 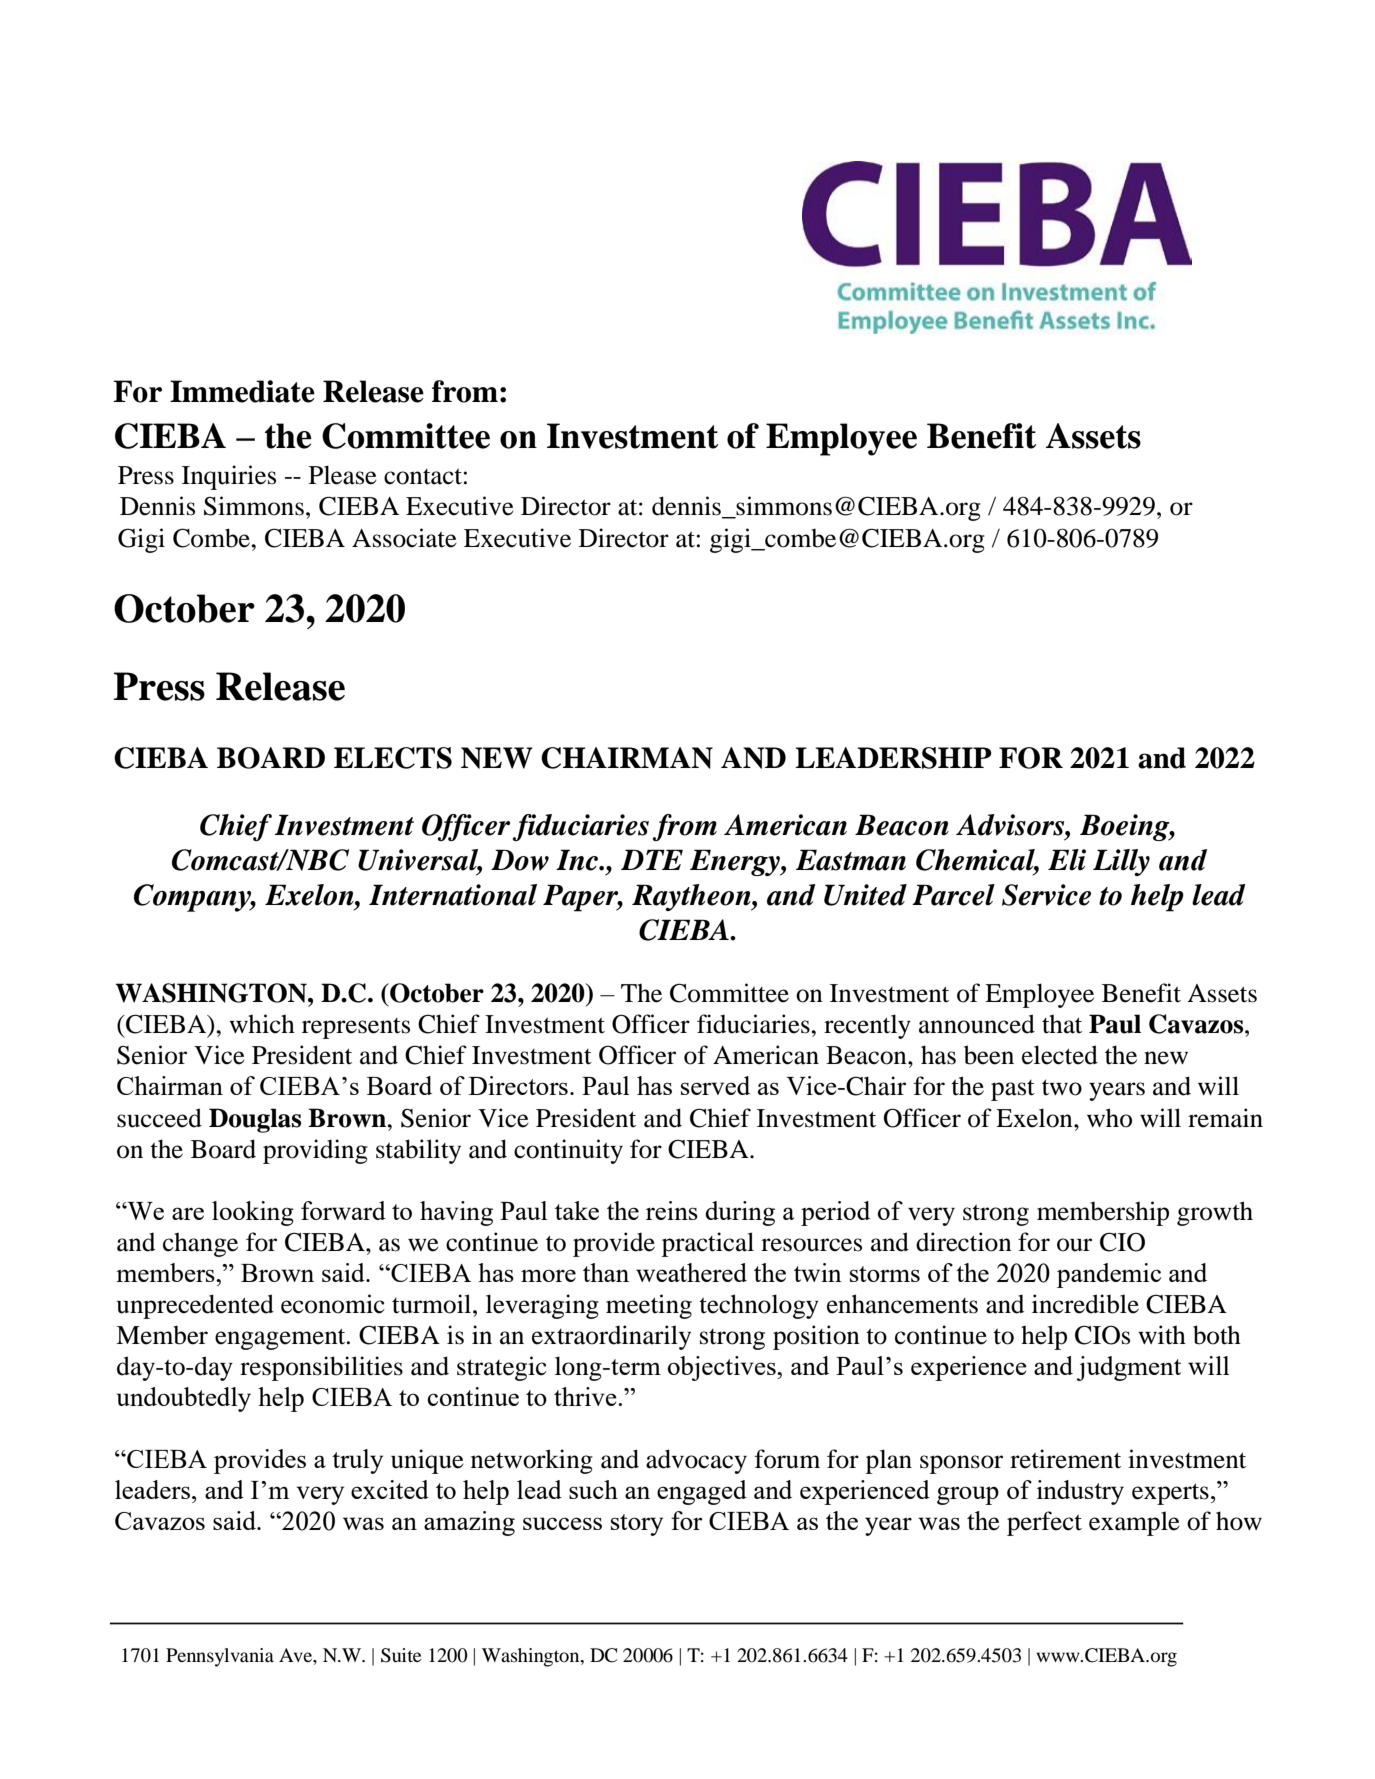 I want to click on Associate, so click(x=404, y=538).
